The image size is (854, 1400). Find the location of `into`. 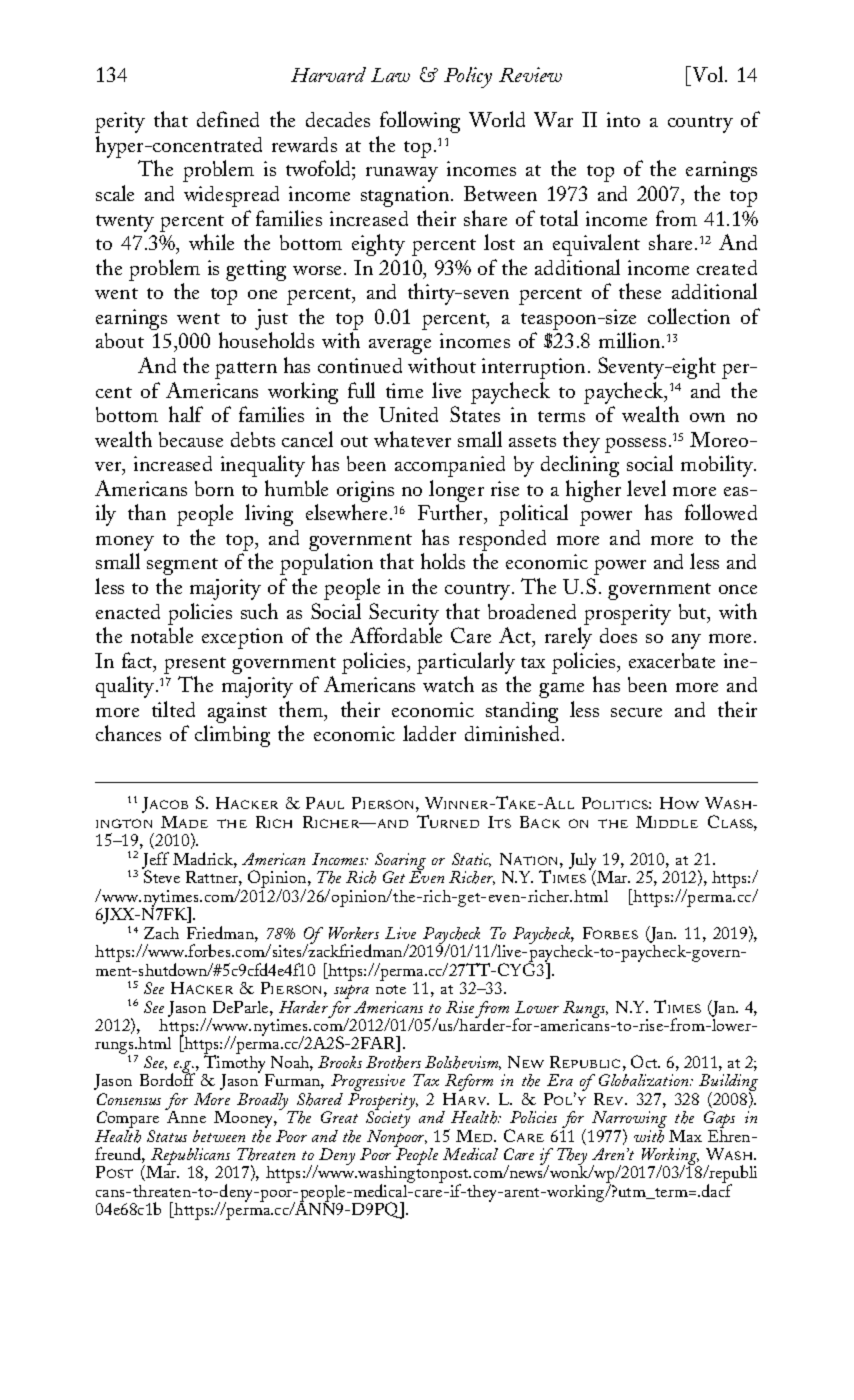

into is located at coordinates (623, 119).
